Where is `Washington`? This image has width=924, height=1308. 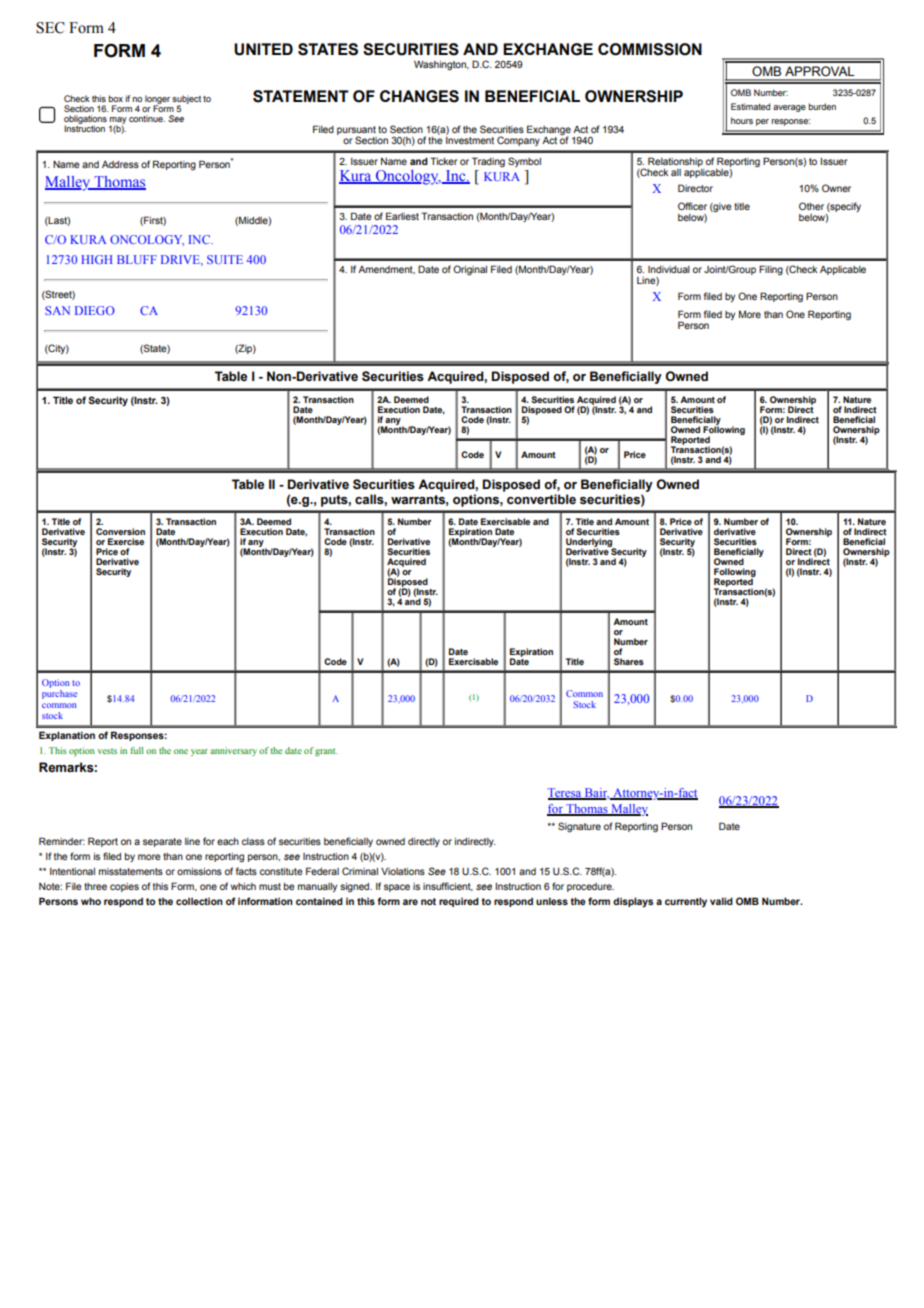
Washington is located at coordinates (441, 65).
